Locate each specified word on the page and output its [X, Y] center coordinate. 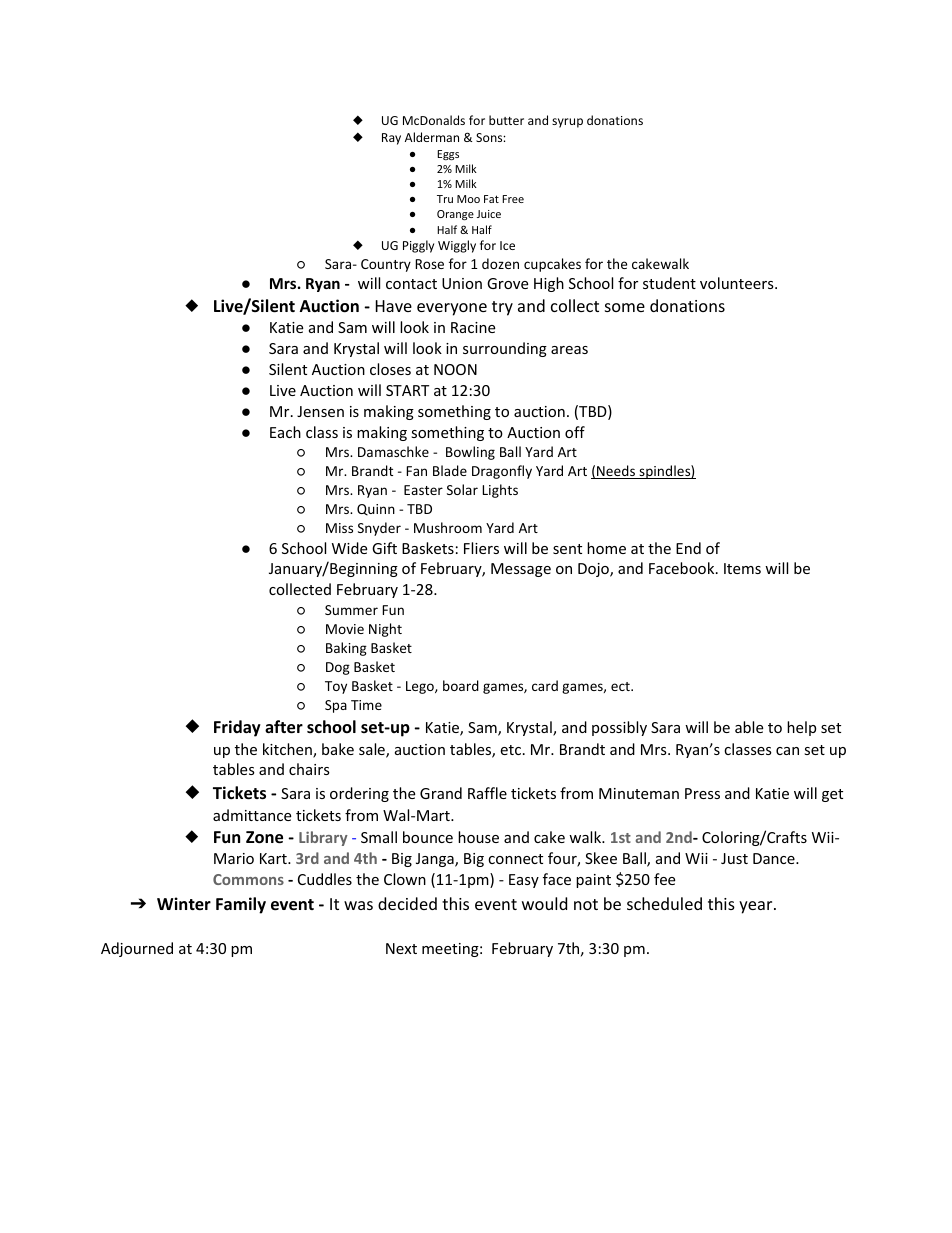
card [545, 685]
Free [513, 199]
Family [241, 905]
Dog [338, 668]
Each [285, 432]
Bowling [470, 453]
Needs [616, 472]
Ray [391, 139]
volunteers [738, 283]
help [801, 728]
